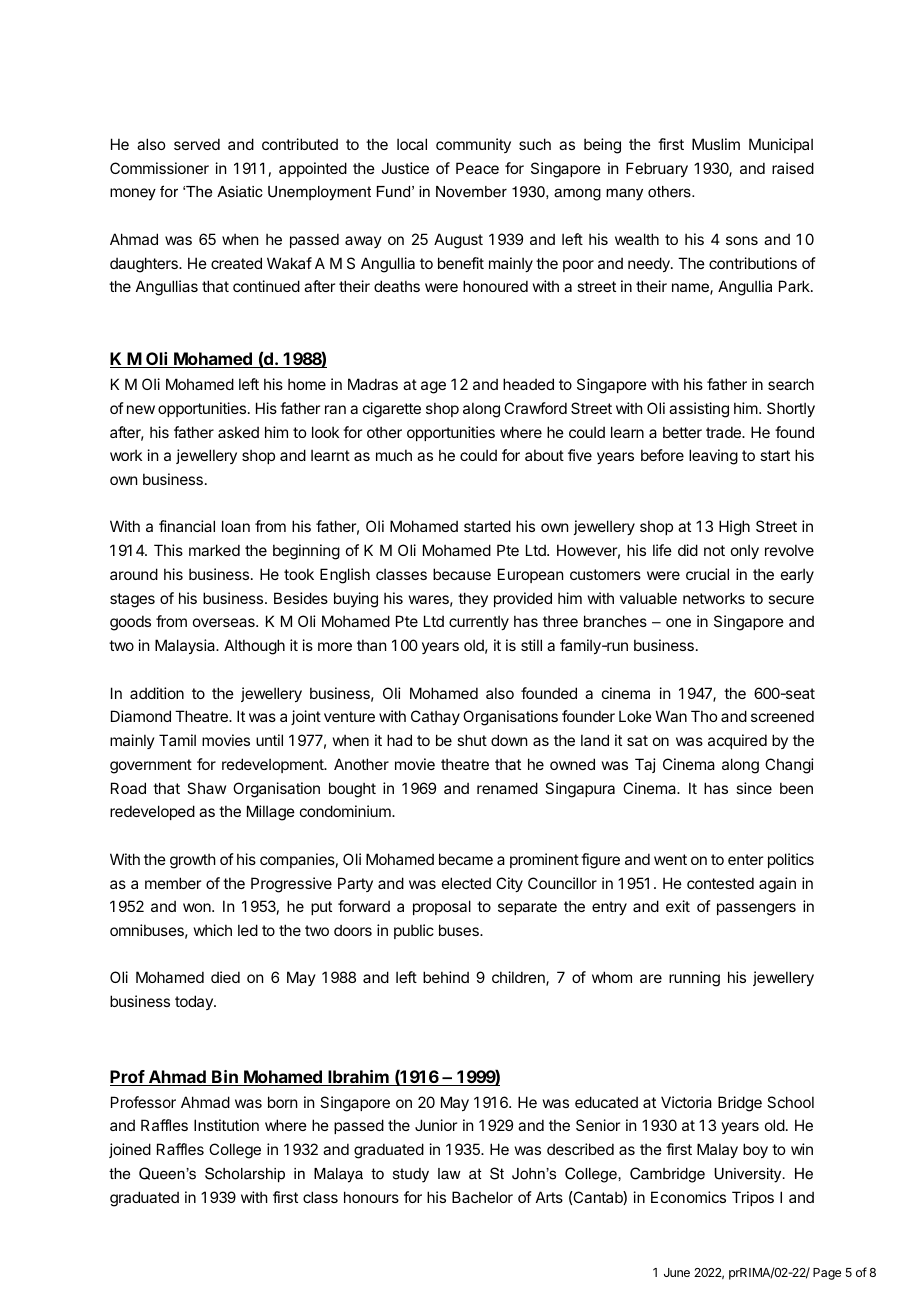 The width and height of the screenshot is (924, 1308). What do you see at coordinates (716, 144) in the screenshot?
I see `Muslim` at bounding box center [716, 144].
